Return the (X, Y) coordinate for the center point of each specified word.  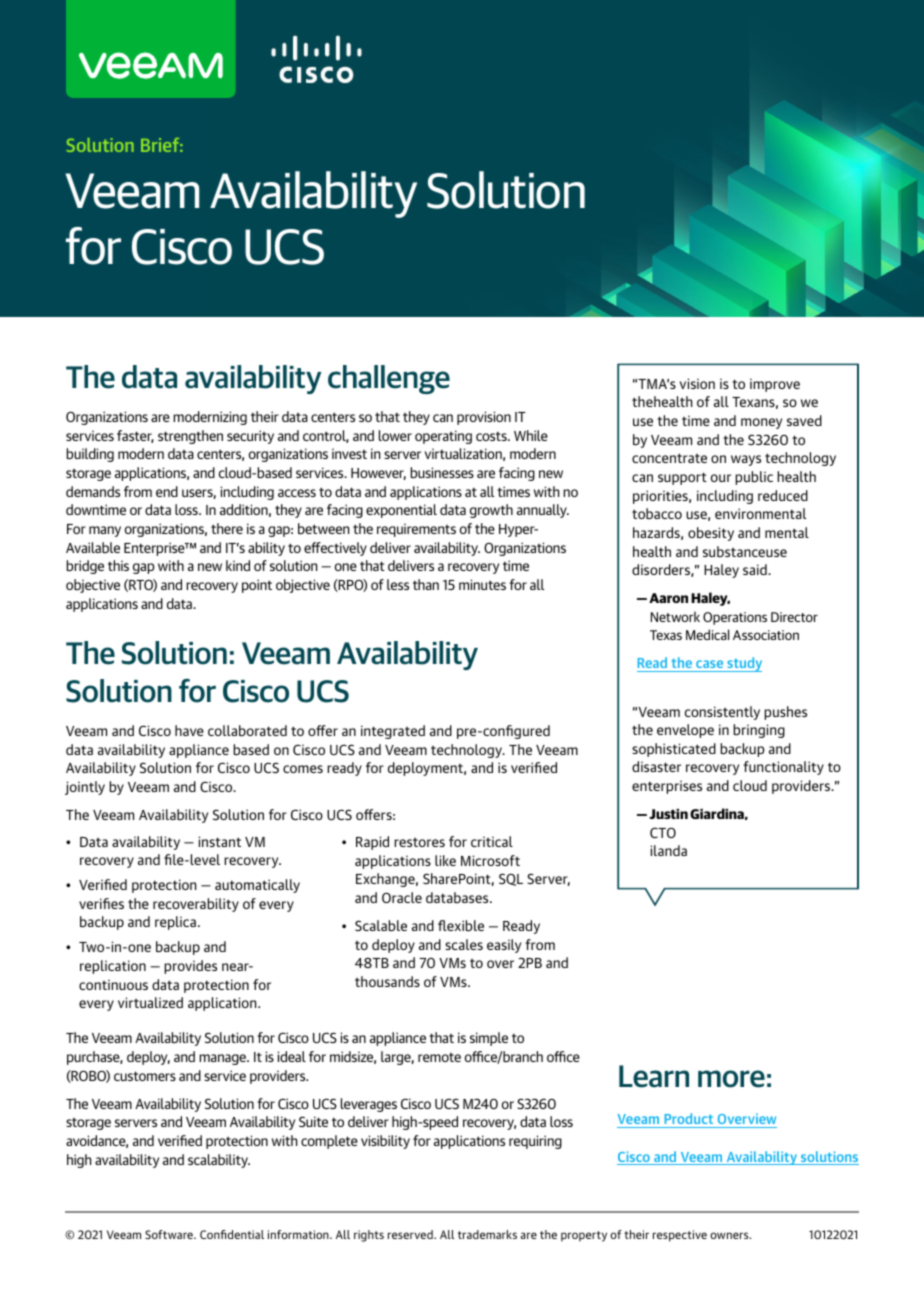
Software (170, 1234)
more (731, 1079)
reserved (411, 1234)
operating (443, 437)
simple (489, 1039)
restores (419, 842)
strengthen (190, 437)
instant (219, 841)
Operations (735, 618)
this (118, 565)
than (426, 584)
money (761, 423)
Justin (668, 814)
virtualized (150, 1002)
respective (680, 1236)
